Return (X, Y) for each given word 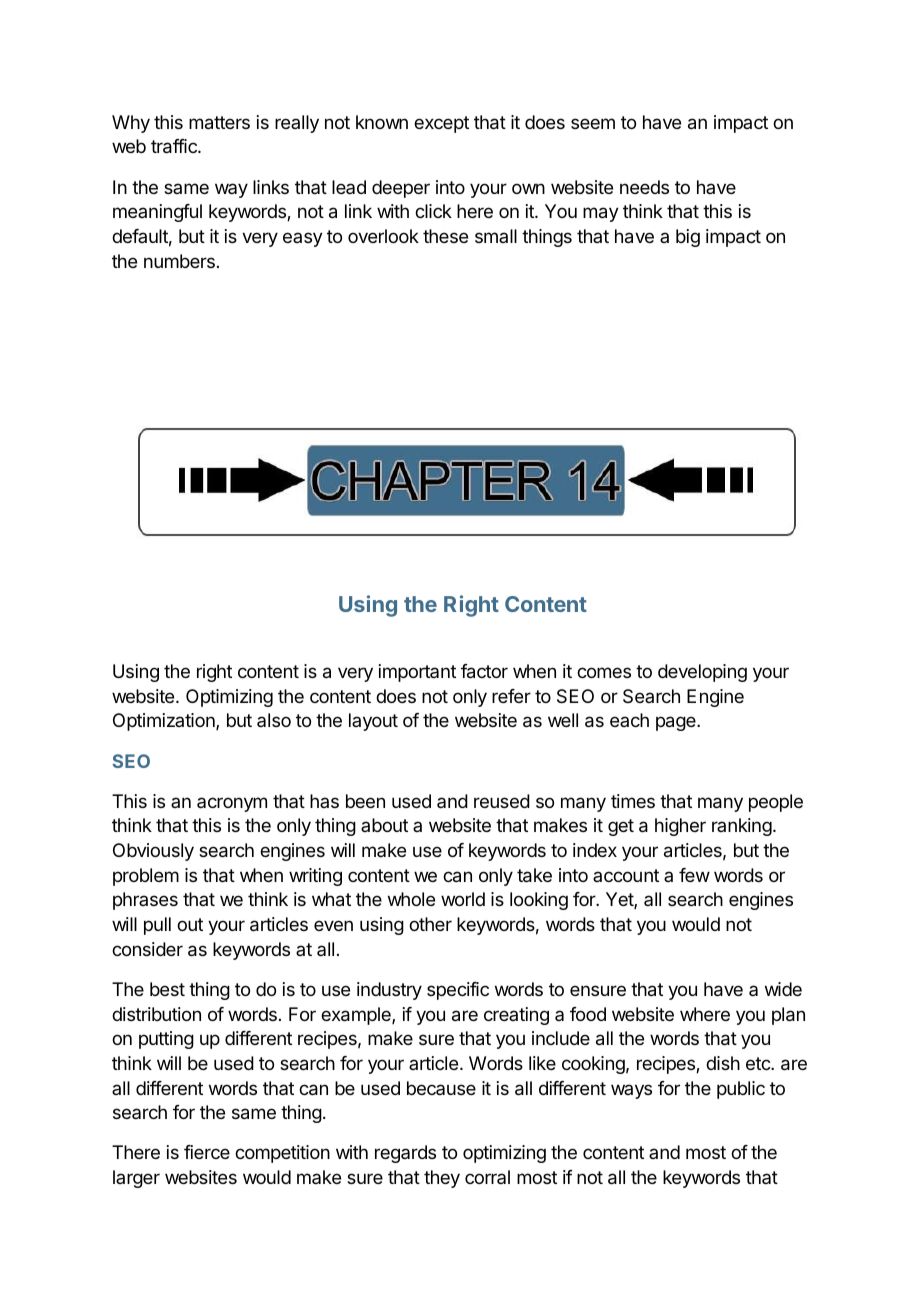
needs (644, 187)
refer (511, 696)
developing (702, 673)
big (688, 238)
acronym (232, 804)
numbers (179, 261)
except (441, 124)
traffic (175, 146)
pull (157, 926)
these (445, 236)
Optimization (165, 722)
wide (783, 989)
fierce (207, 1152)
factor (484, 671)
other (430, 924)
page (677, 723)
